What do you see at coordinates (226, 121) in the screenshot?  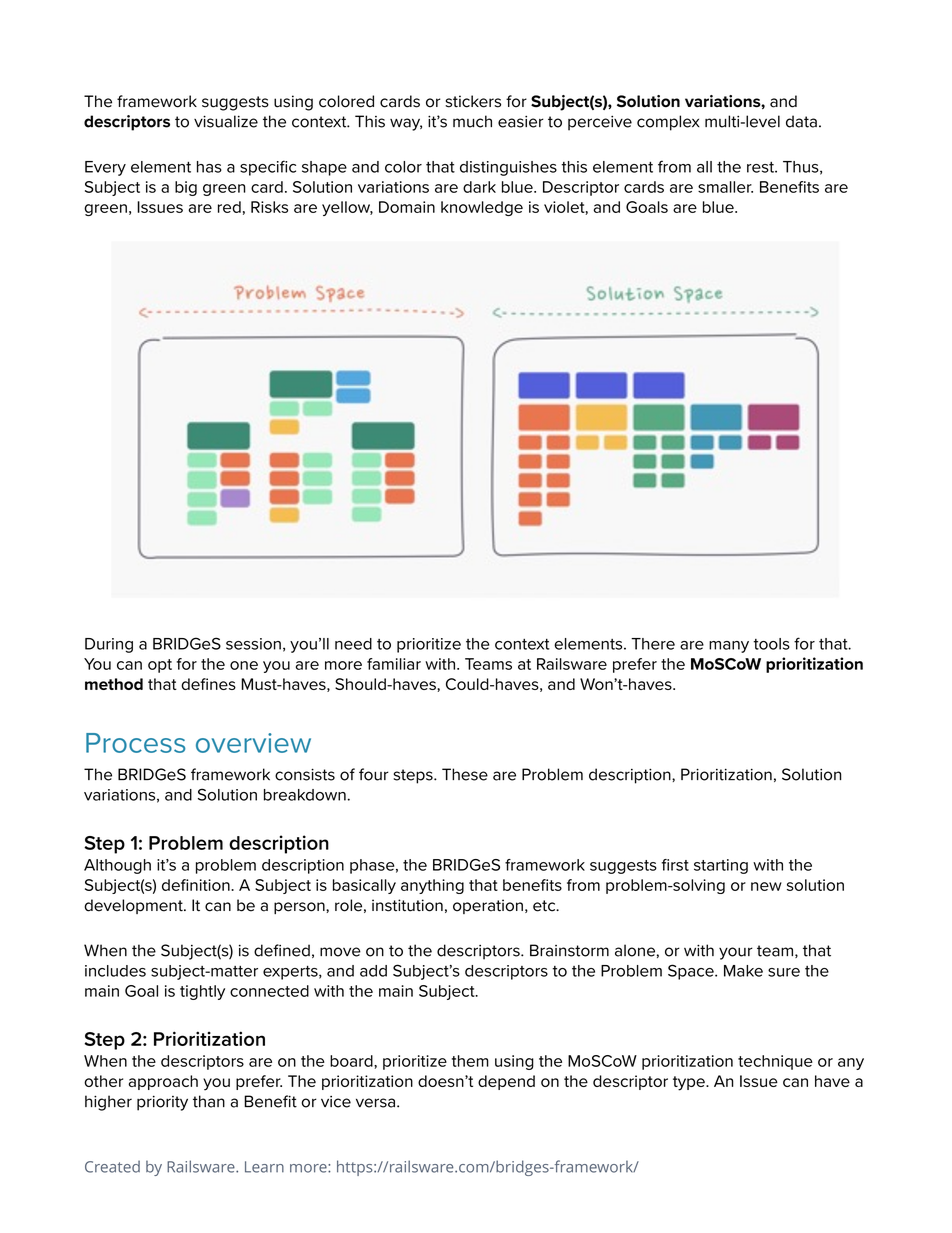 I see `visualize` at bounding box center [226, 121].
